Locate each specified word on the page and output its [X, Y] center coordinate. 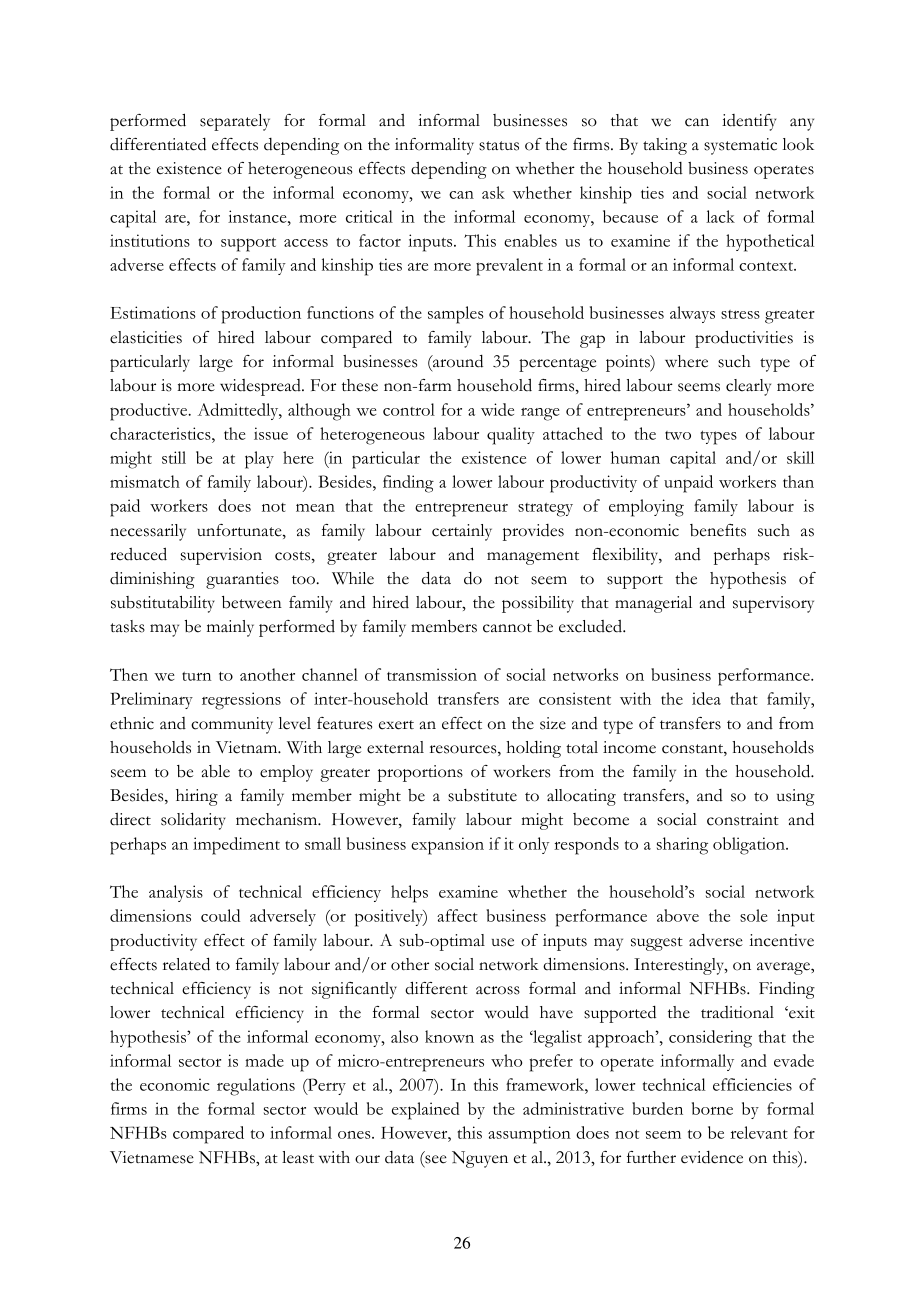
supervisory [773, 604]
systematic [740, 146]
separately [235, 122]
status [499, 146]
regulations [256, 1087]
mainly [230, 628]
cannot [507, 628]
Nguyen [480, 1159]
